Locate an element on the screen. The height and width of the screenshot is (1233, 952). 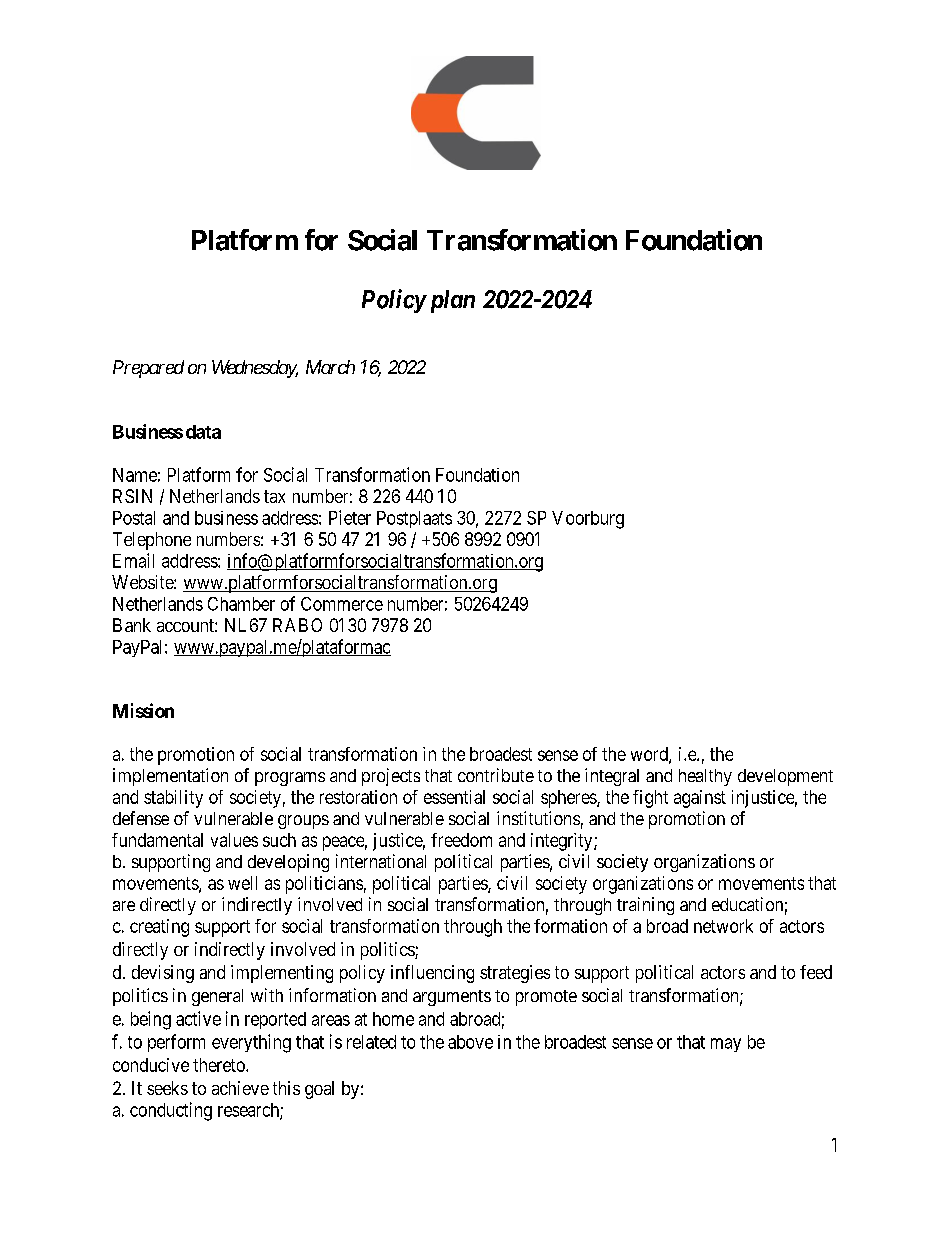
may is located at coordinates (726, 1045).
